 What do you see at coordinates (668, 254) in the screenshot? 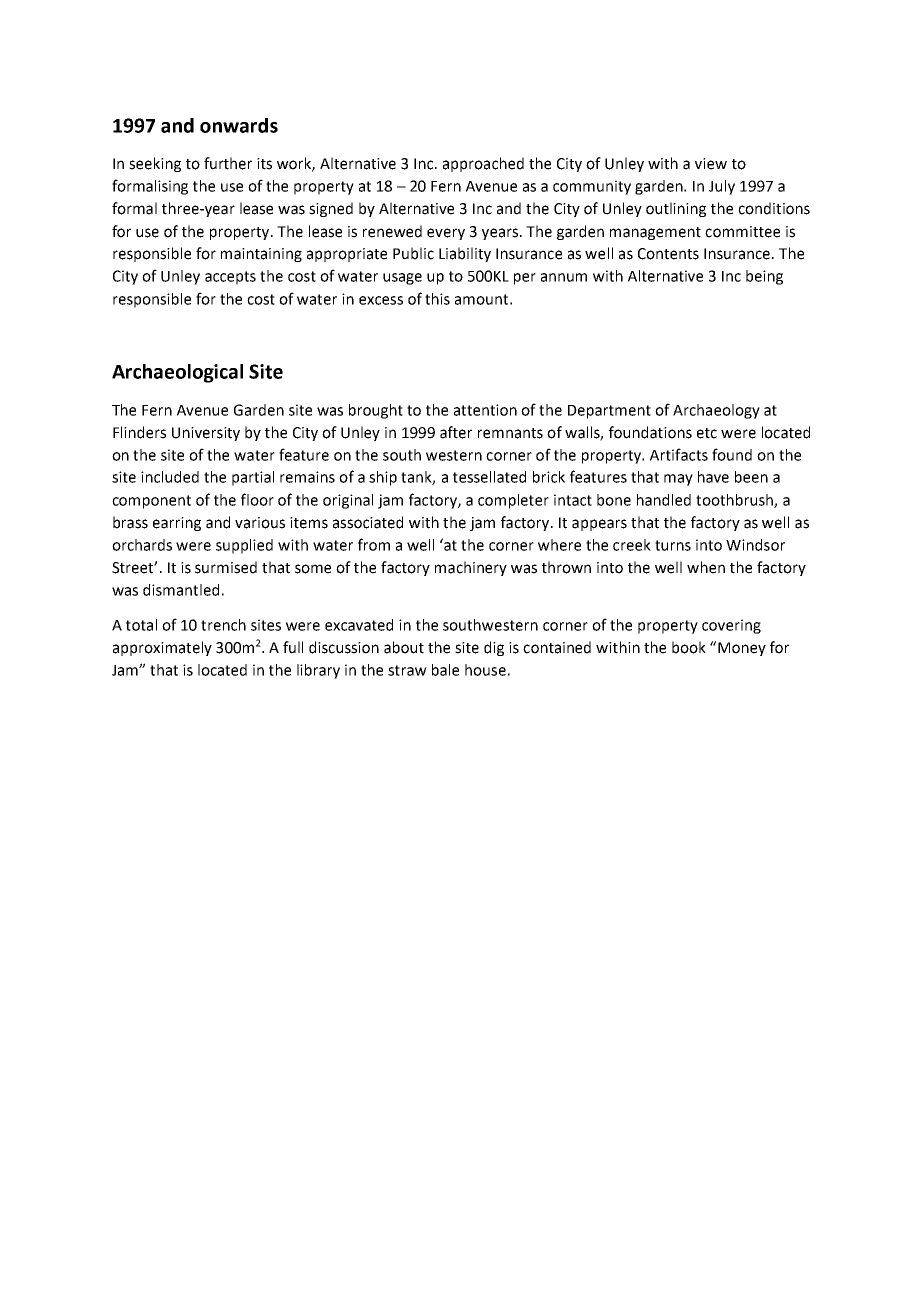
I see `Contents` at bounding box center [668, 254].
